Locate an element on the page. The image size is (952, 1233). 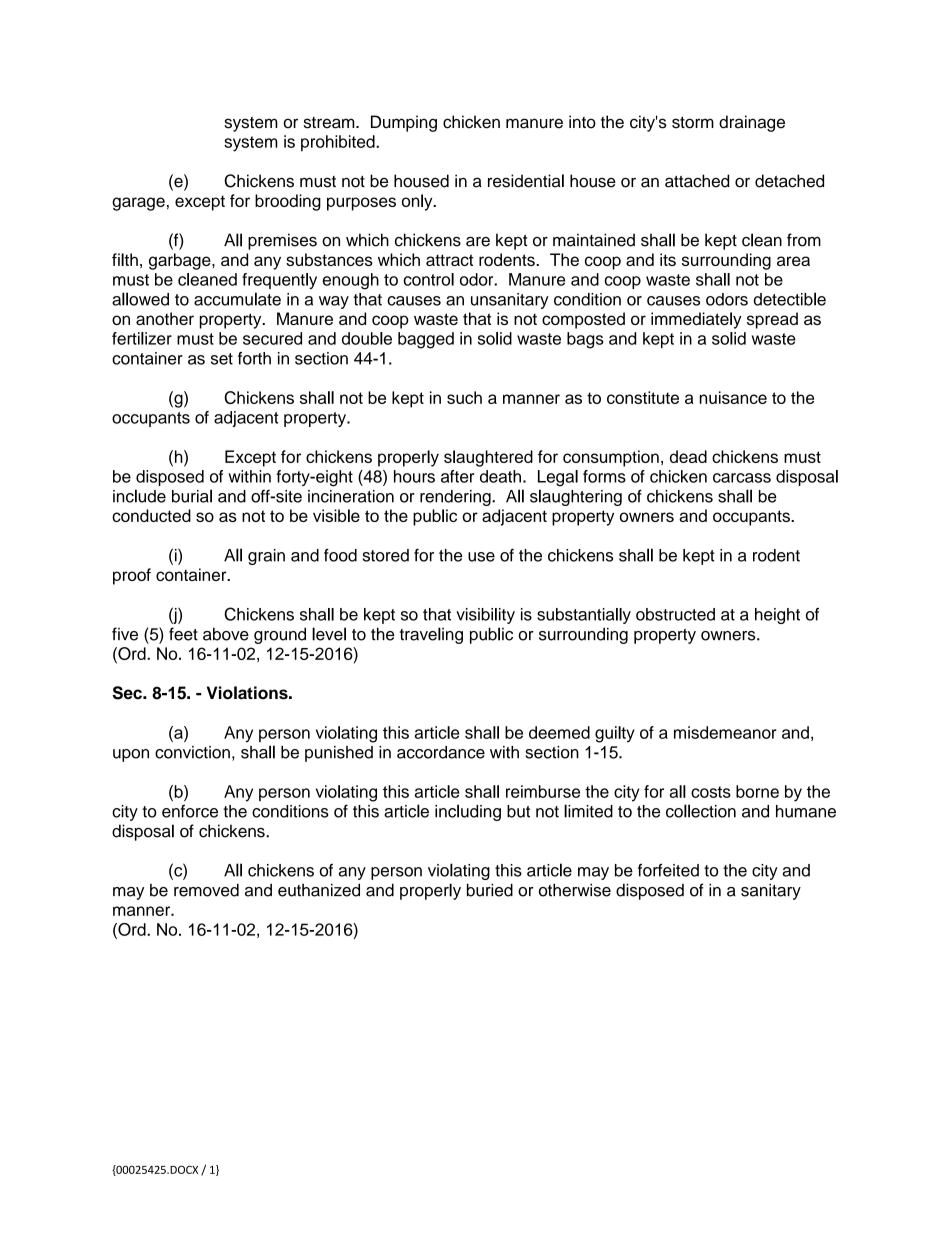
garage is located at coordinates (138, 204).
